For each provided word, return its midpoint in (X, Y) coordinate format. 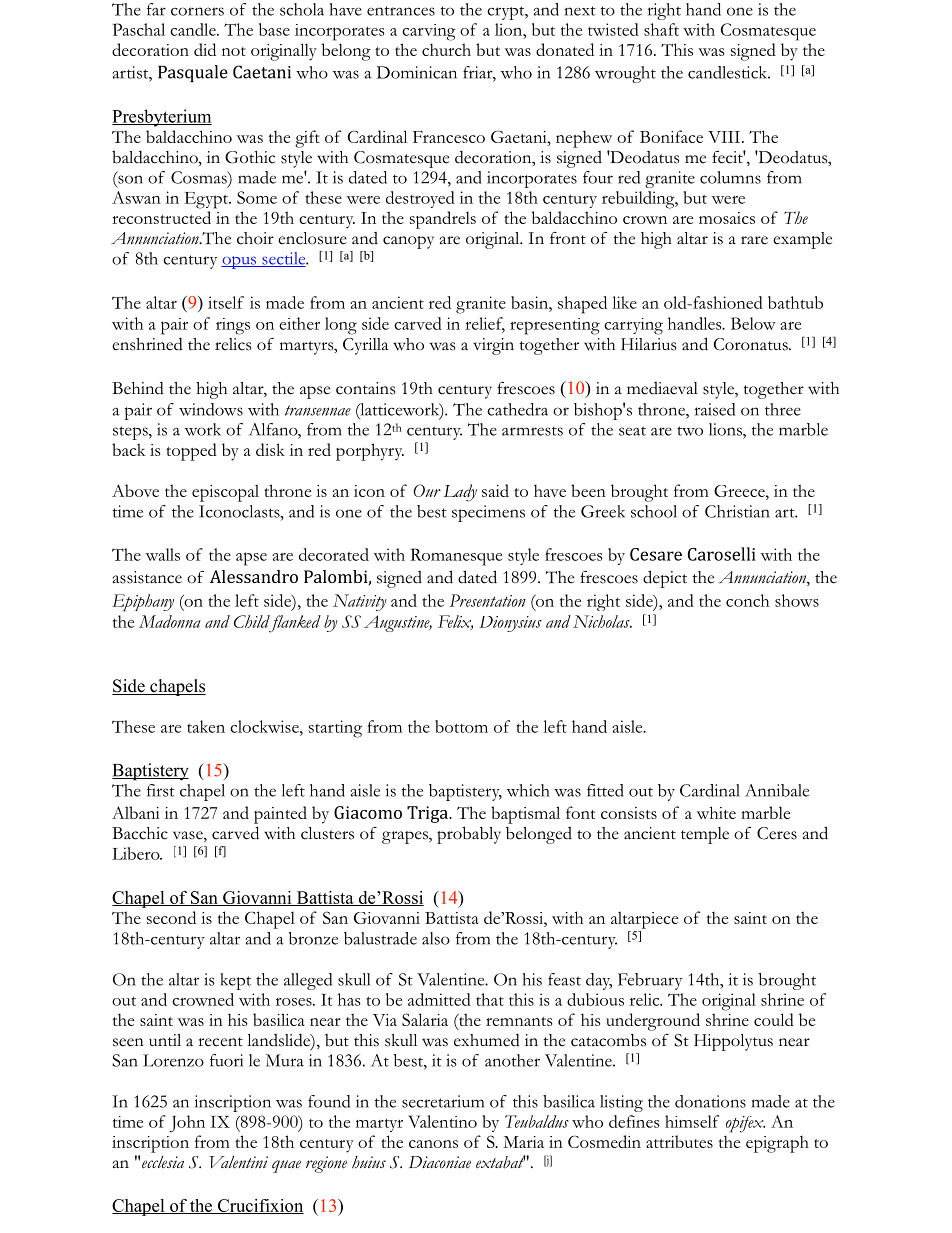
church (446, 49)
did (205, 49)
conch (747, 600)
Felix (455, 622)
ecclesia (163, 1162)
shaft (661, 29)
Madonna (170, 621)
